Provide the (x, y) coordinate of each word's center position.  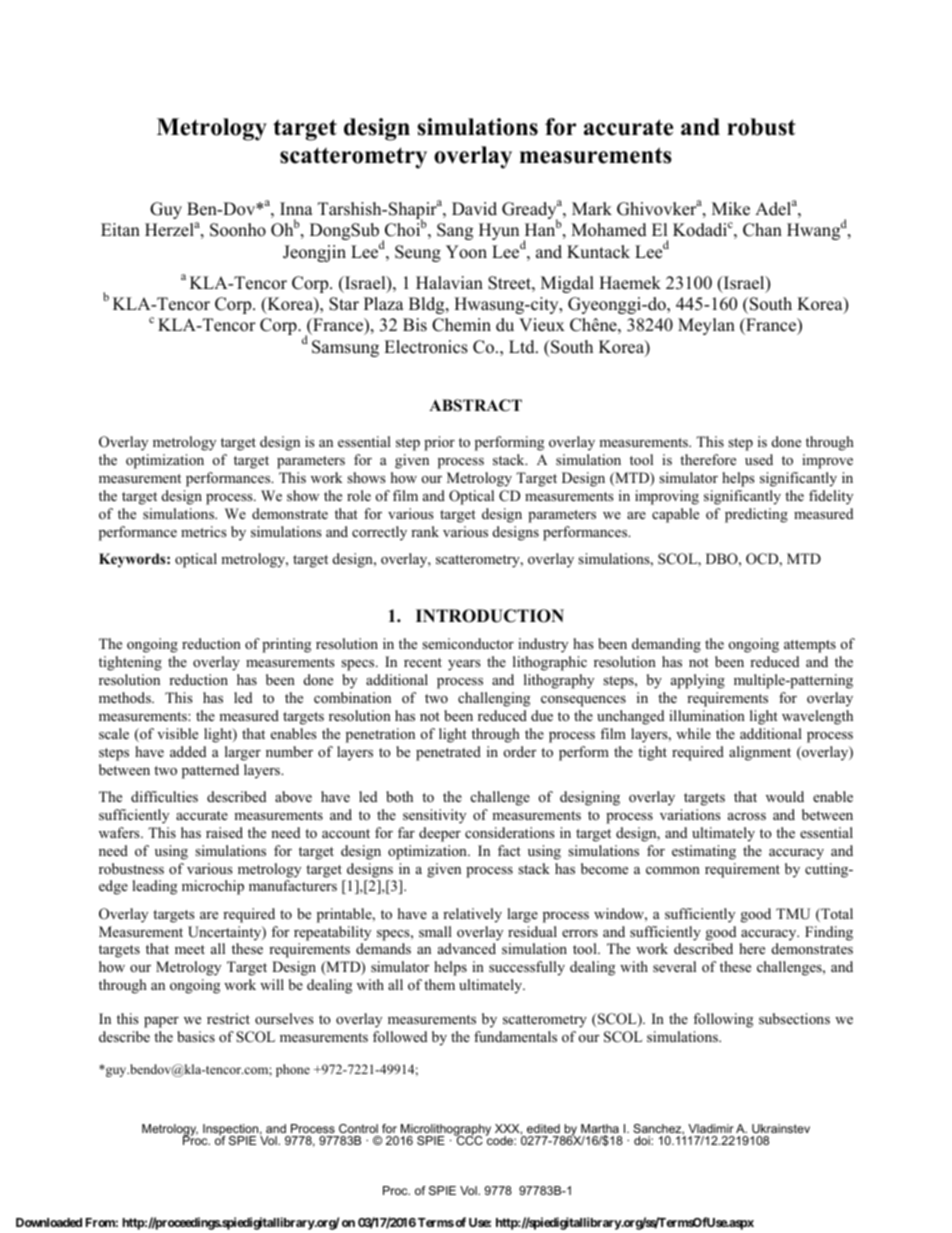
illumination (707, 715)
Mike (731, 209)
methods (126, 697)
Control (358, 1128)
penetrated (448, 753)
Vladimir (711, 1128)
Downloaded (49, 1222)
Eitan (120, 229)
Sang (455, 231)
